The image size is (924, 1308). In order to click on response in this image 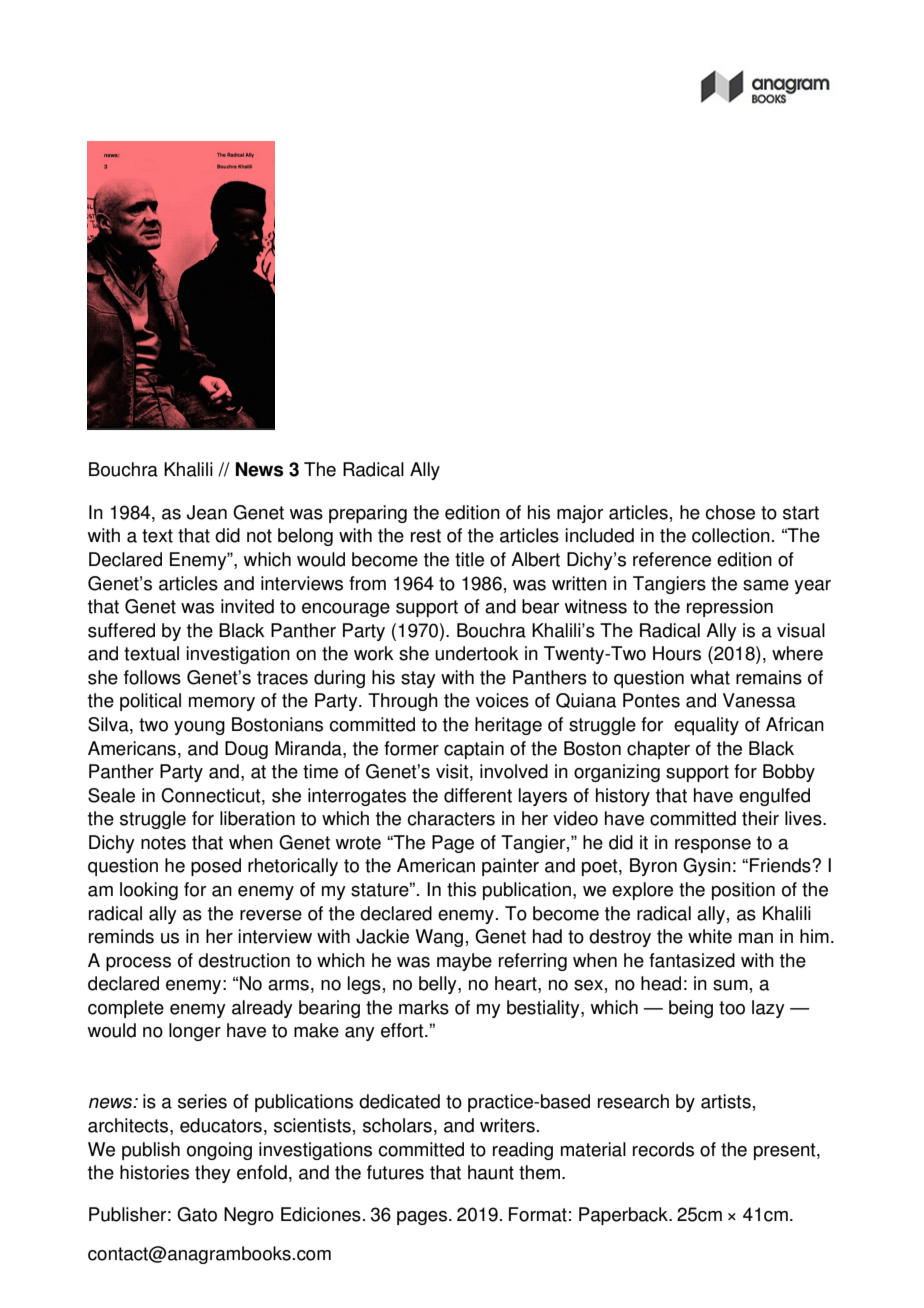, I will do `click(713, 846)`.
